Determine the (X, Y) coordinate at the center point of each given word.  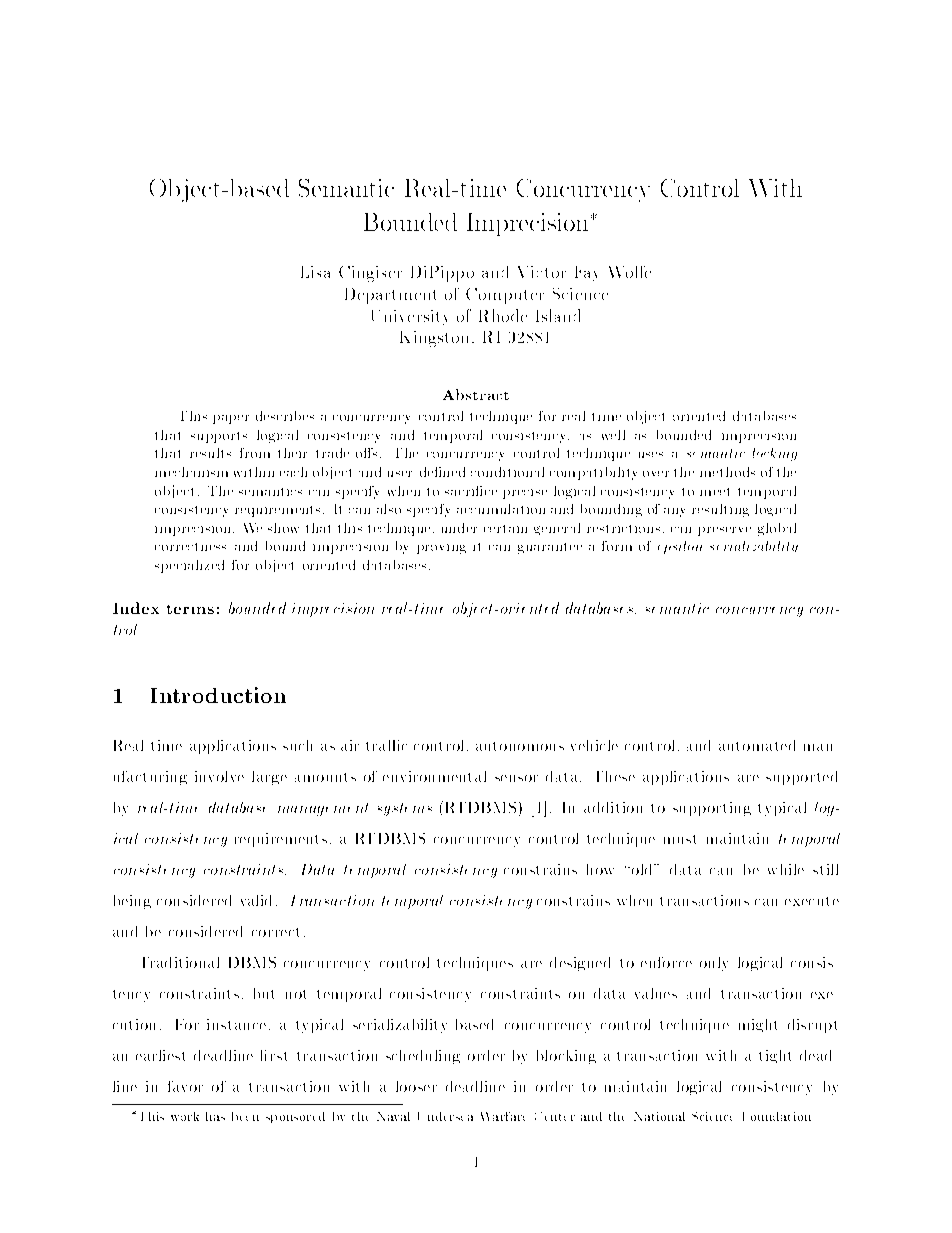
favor (185, 1086)
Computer (505, 296)
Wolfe (630, 272)
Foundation (777, 1116)
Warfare (503, 1116)
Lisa (315, 272)
